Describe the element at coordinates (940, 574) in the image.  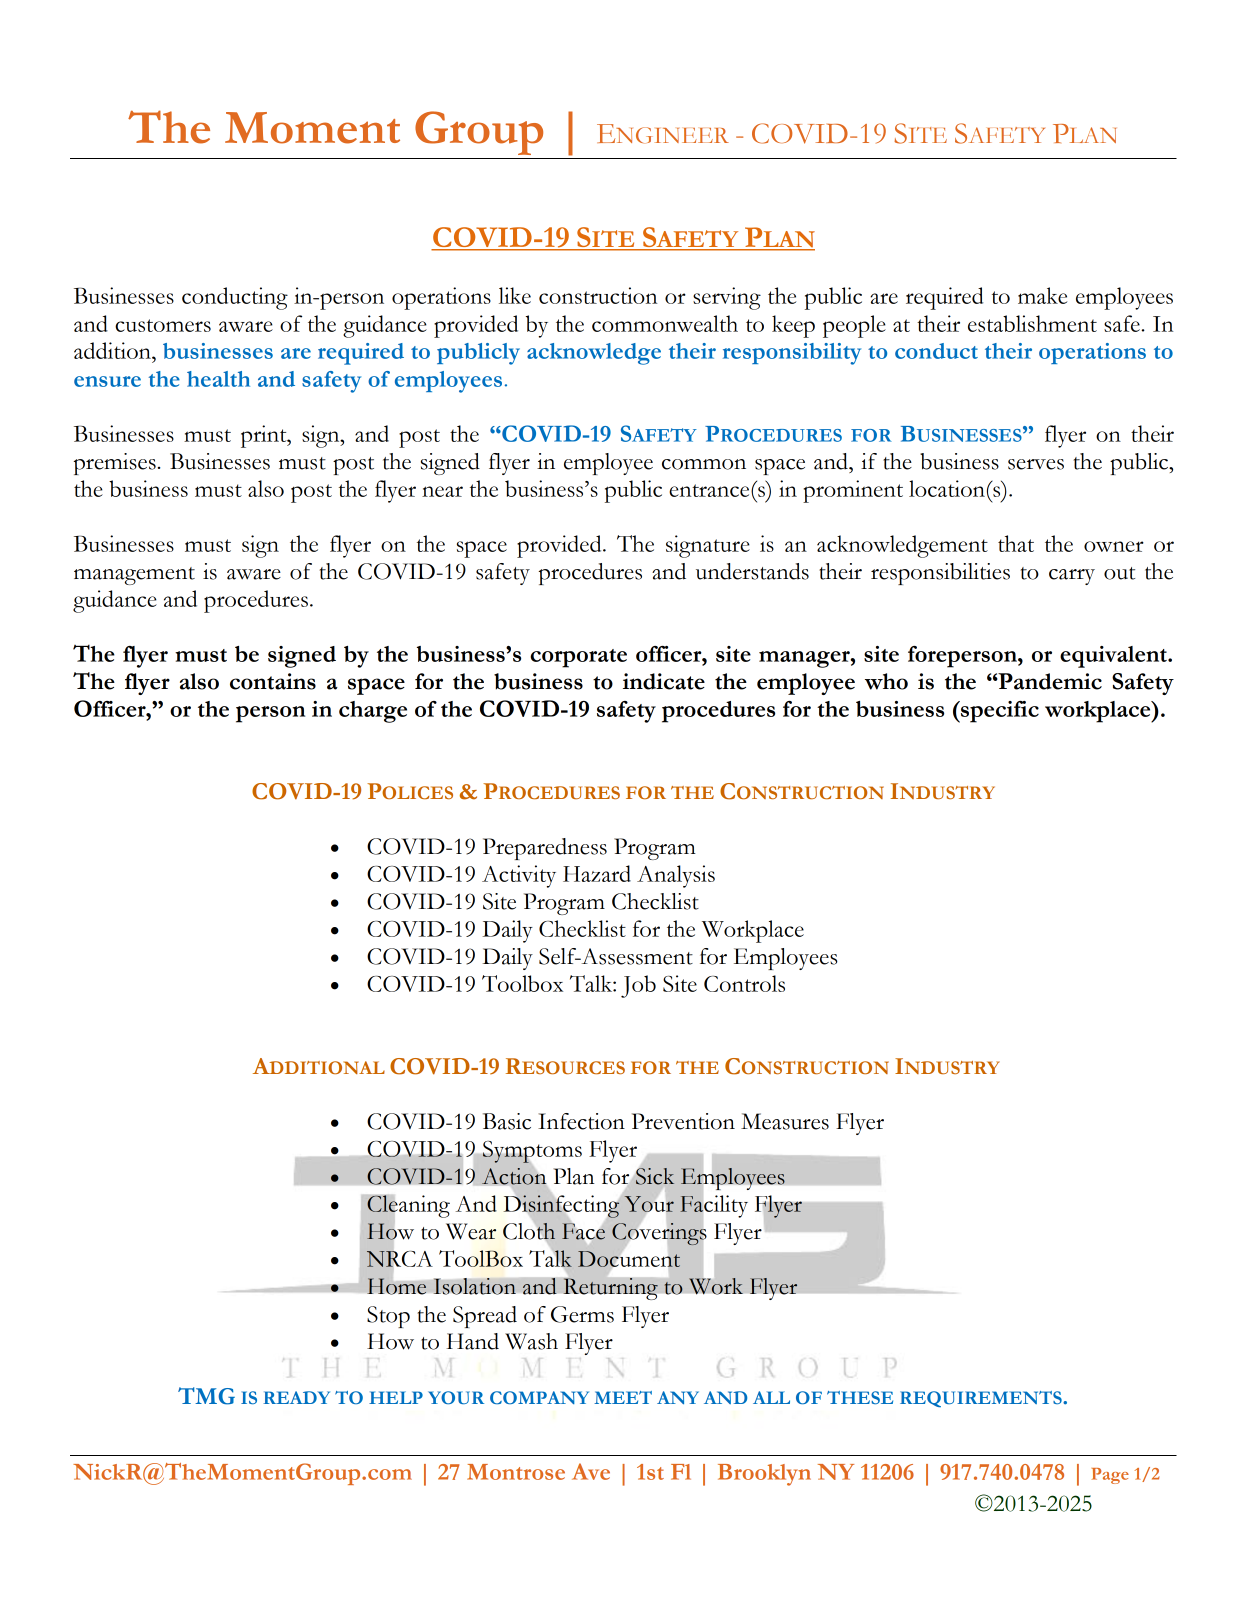
I see `responsibilities` at that location.
